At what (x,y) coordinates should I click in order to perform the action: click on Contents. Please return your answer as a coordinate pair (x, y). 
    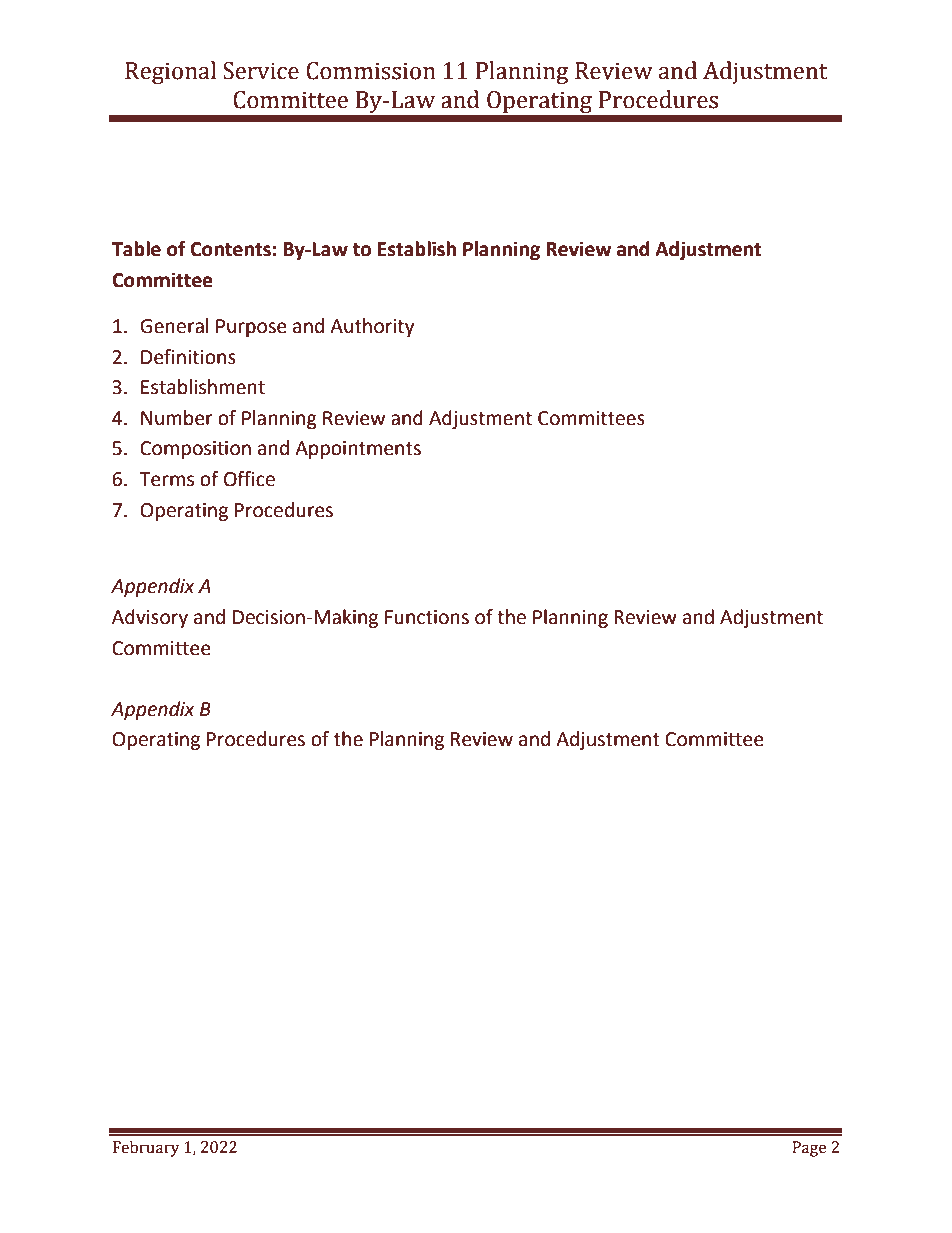
    Looking at the image, I should click on (230, 249).
